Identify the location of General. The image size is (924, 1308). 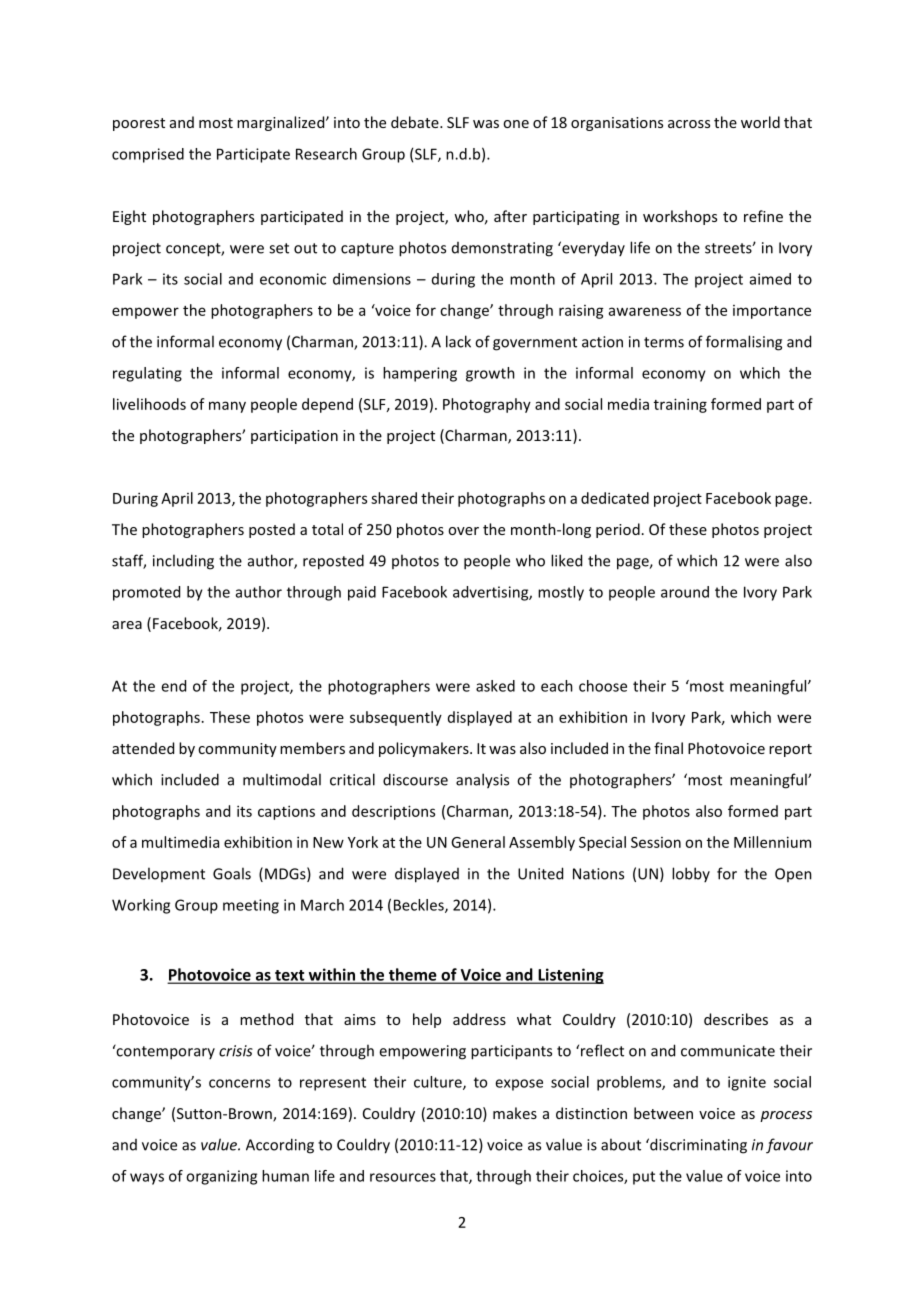
(478, 842).
